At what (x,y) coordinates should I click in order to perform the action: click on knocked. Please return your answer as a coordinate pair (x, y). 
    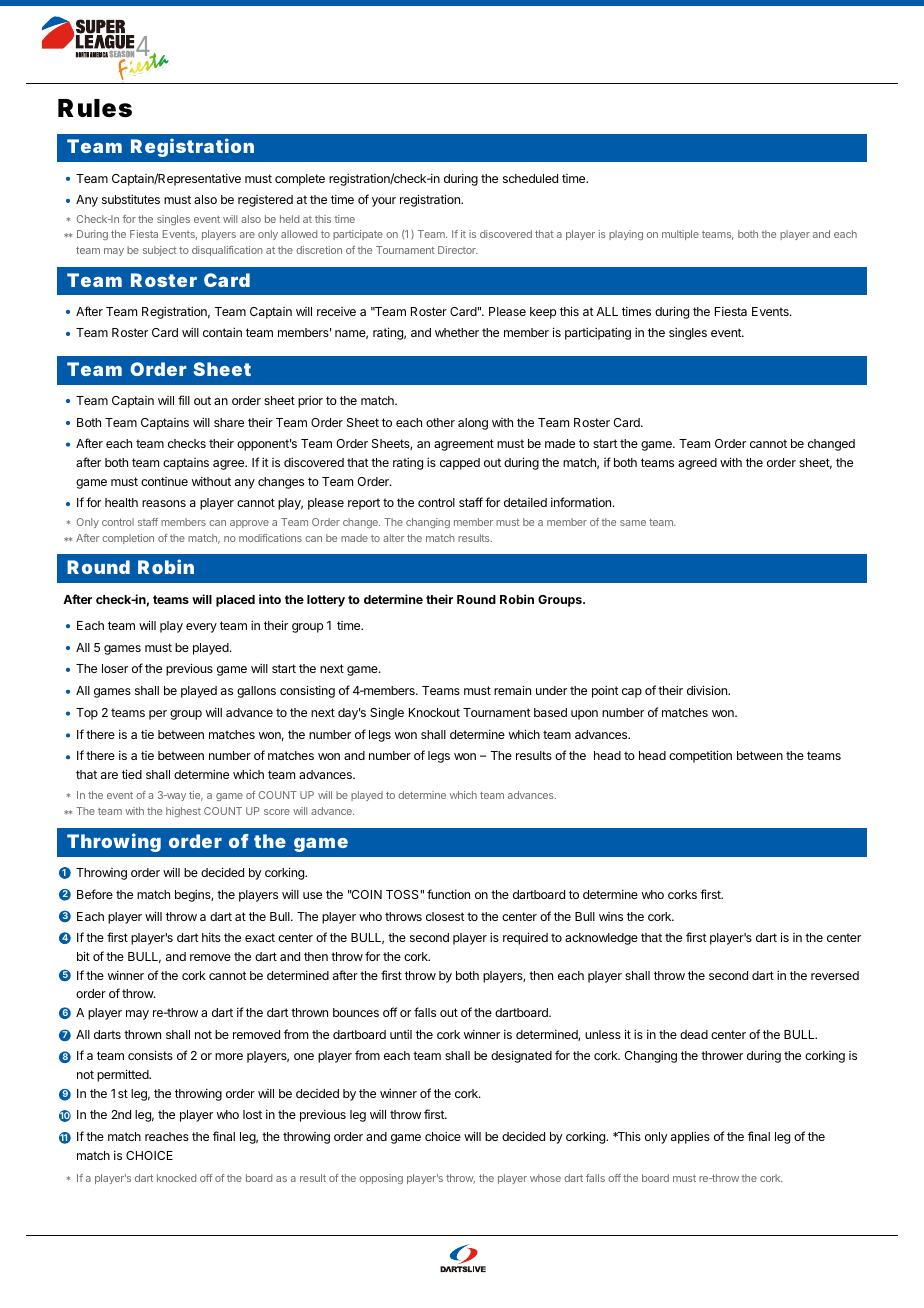
    Looking at the image, I should click on (176, 1178).
